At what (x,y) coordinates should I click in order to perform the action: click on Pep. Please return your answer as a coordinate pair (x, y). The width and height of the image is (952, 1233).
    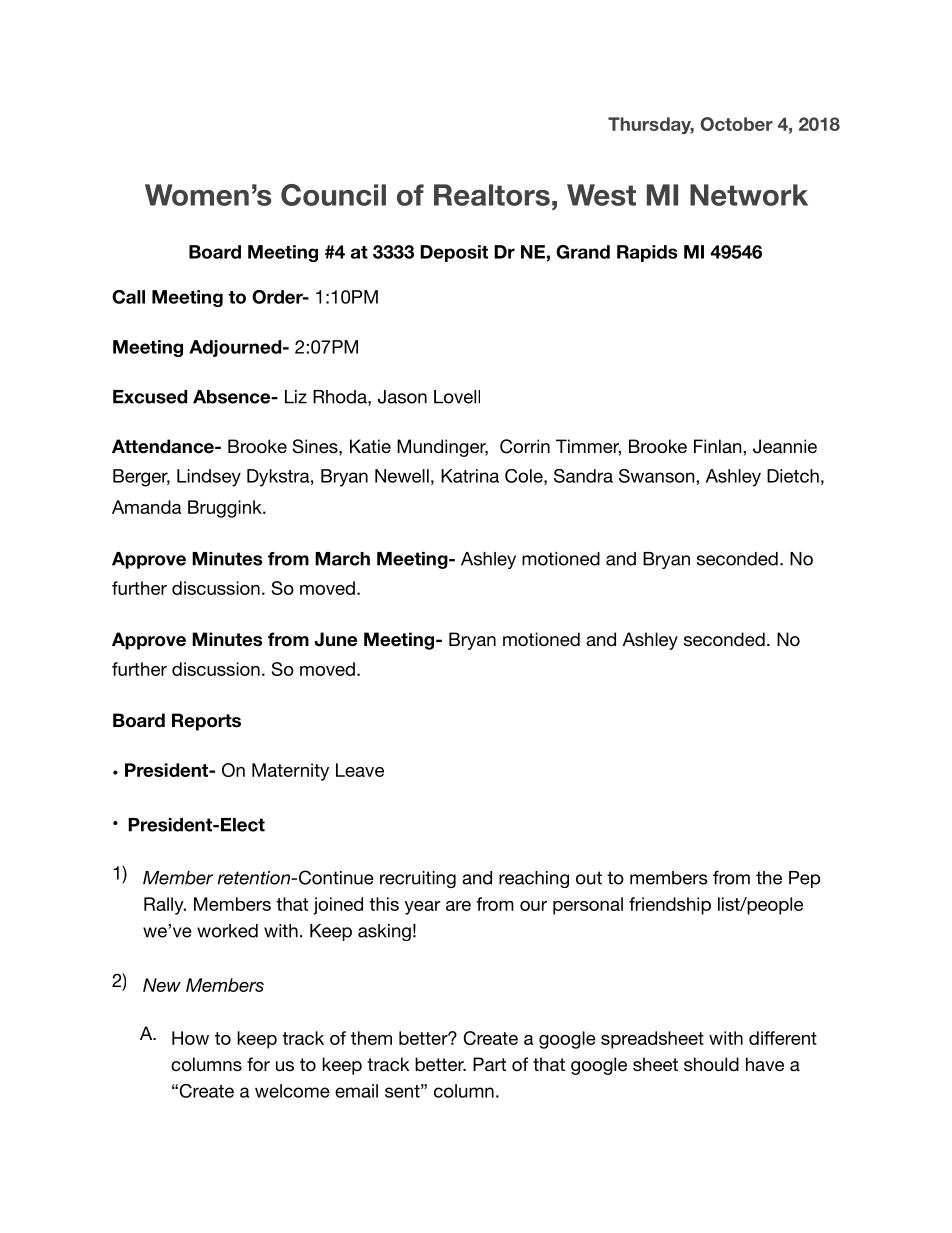
    Looking at the image, I should click on (804, 879).
